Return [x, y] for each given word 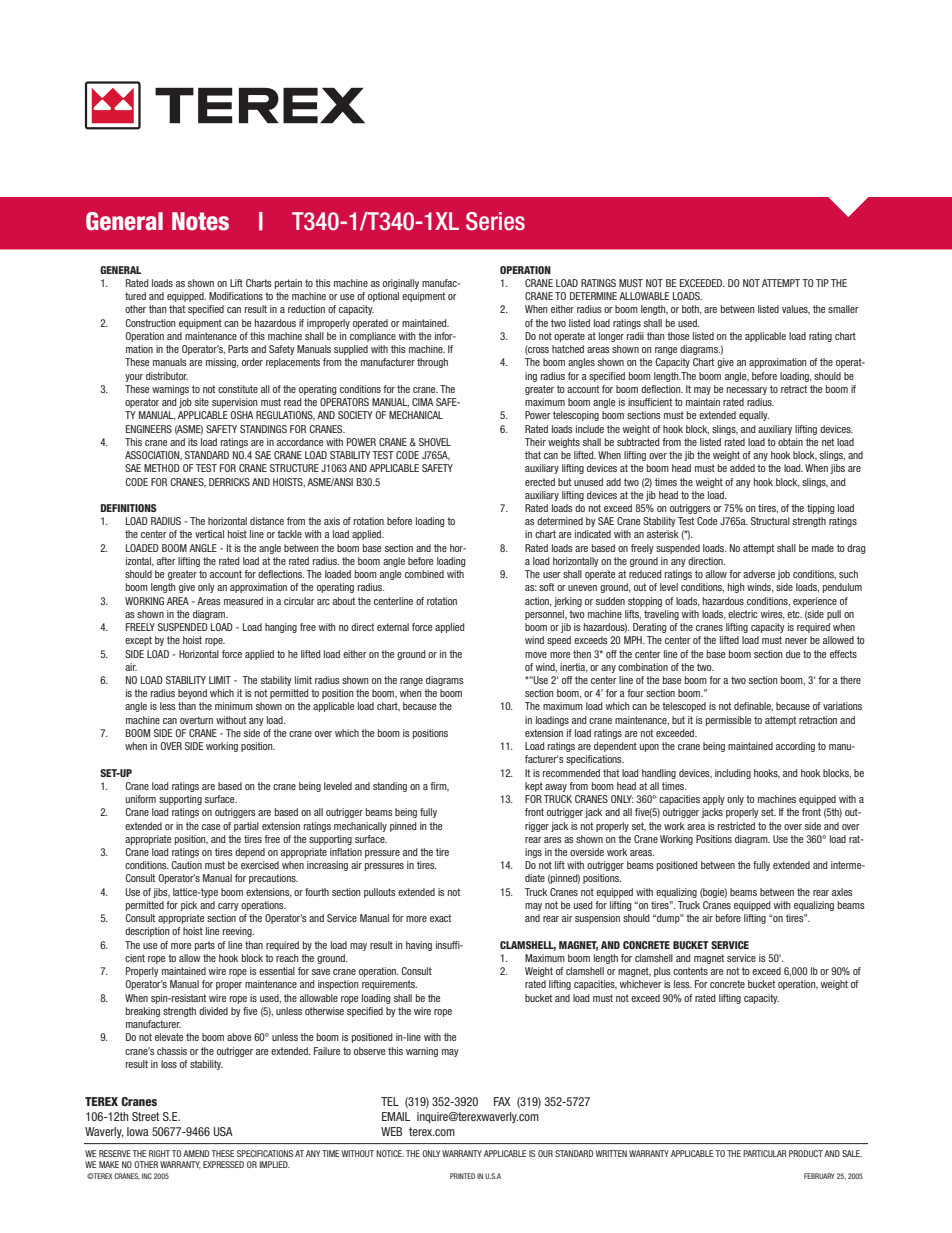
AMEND [196, 1153]
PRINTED [462, 1176]
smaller [843, 309]
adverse [759, 574]
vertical [209, 534]
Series [495, 221]
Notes [200, 221]
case [211, 827]
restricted [736, 826]
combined [424, 574]
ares [553, 840]
